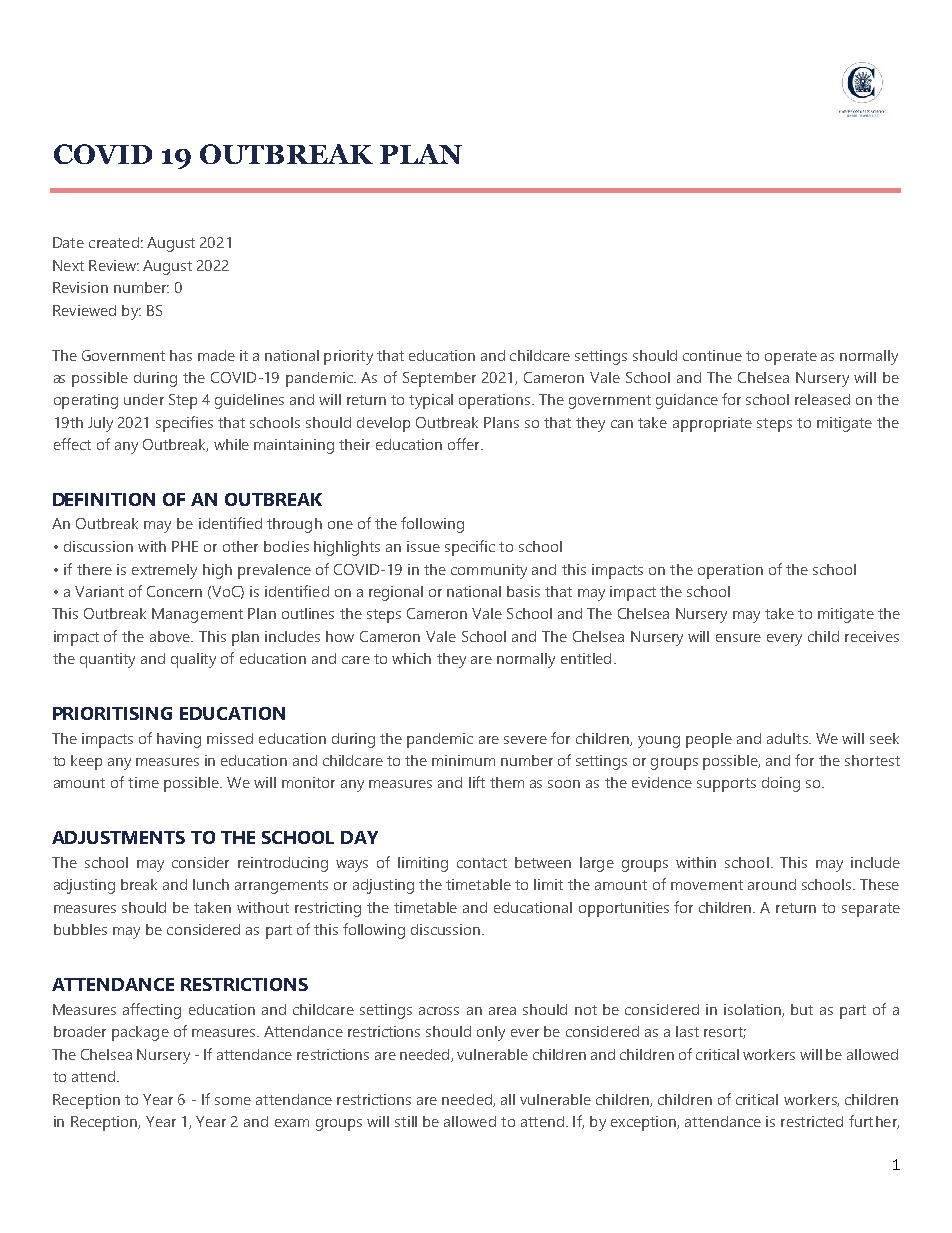 The width and height of the screenshot is (952, 1233). Describe the element at coordinates (193, 660) in the screenshot. I see `quality` at that location.
